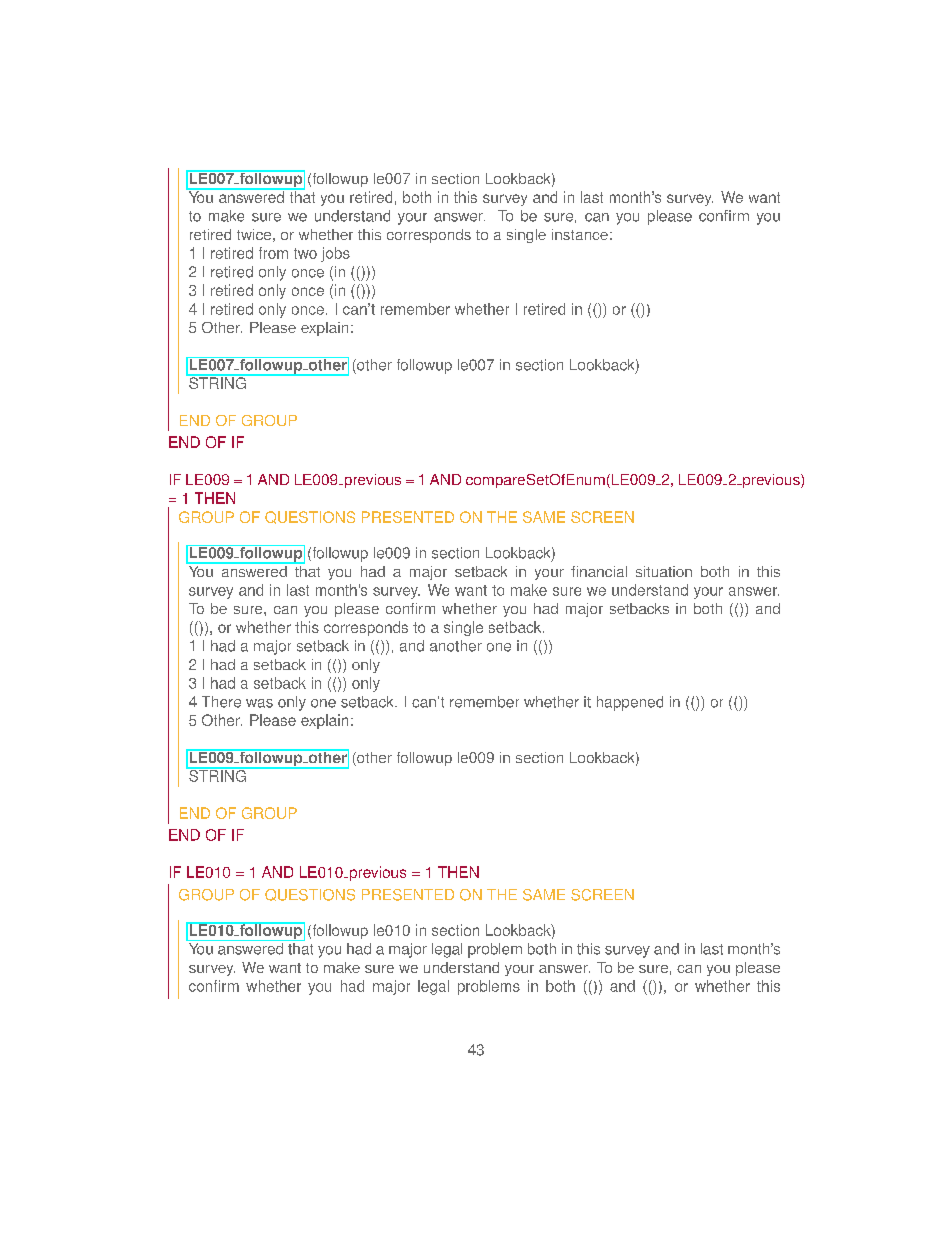  Describe the element at coordinates (580, 234) in the page. I see `instance` at that location.
